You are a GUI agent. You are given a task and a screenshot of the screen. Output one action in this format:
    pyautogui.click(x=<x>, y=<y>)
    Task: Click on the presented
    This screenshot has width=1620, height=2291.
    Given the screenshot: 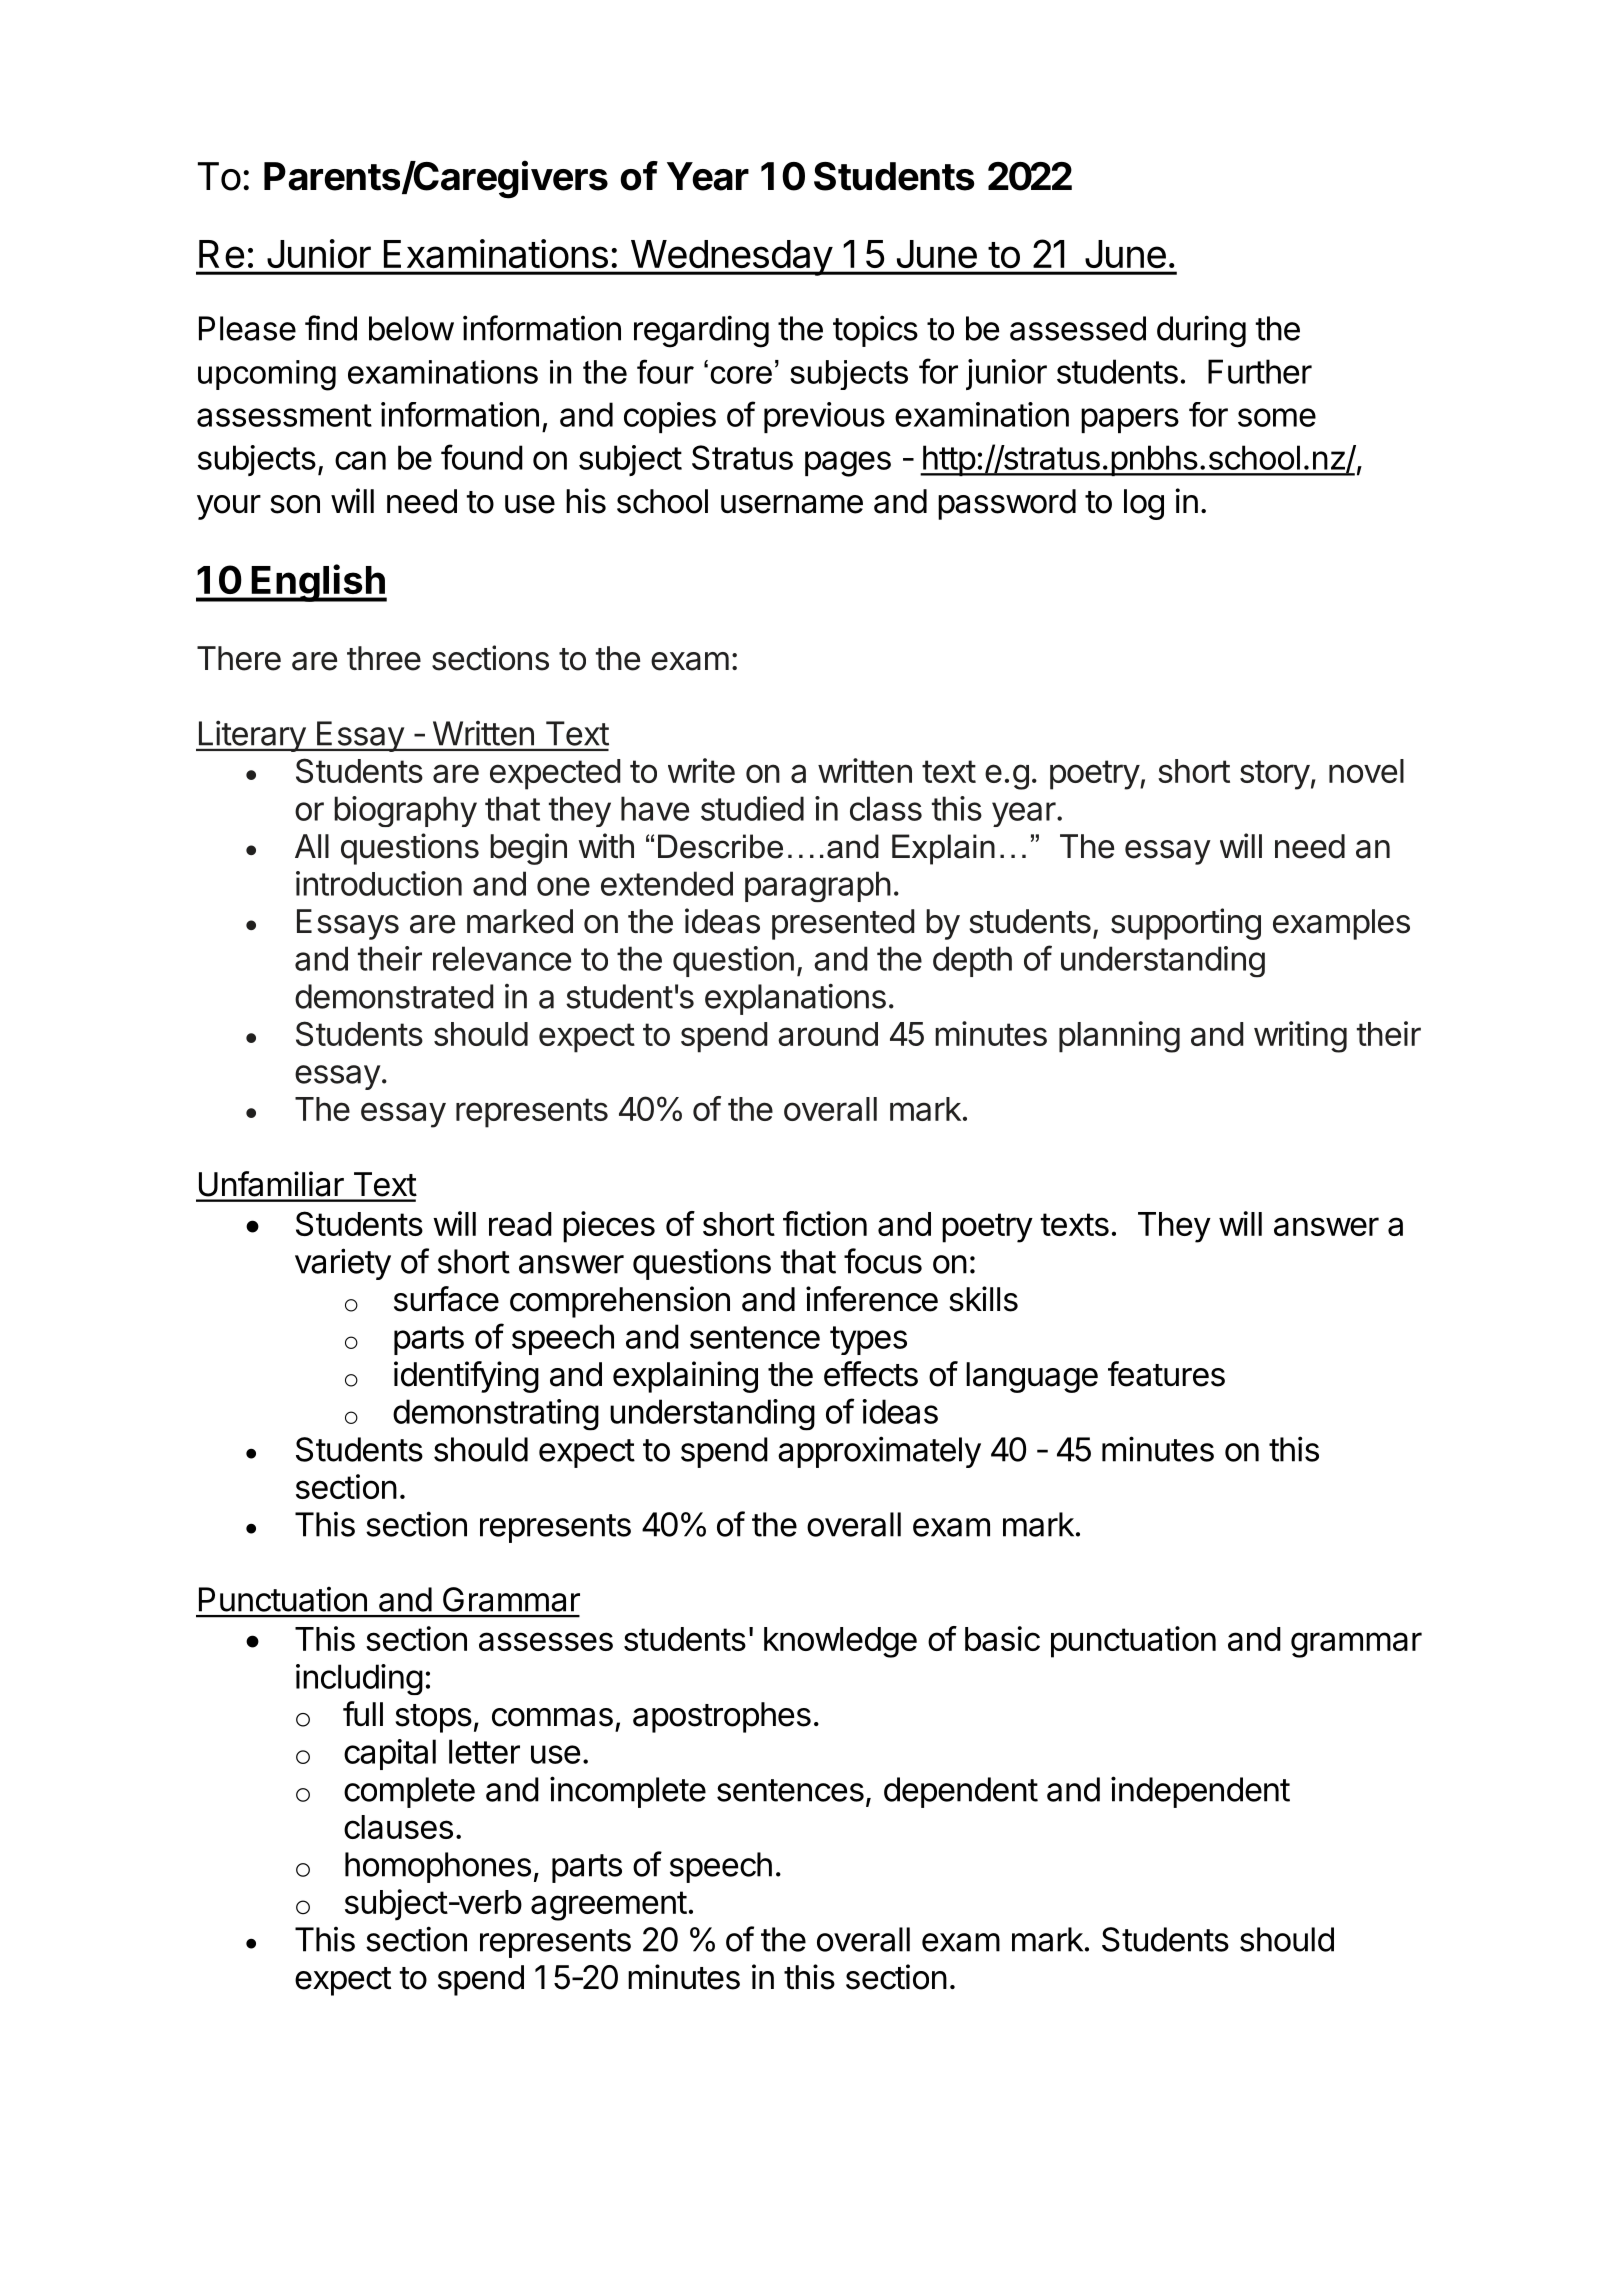 What is the action you would take?
    pyautogui.click(x=843, y=924)
